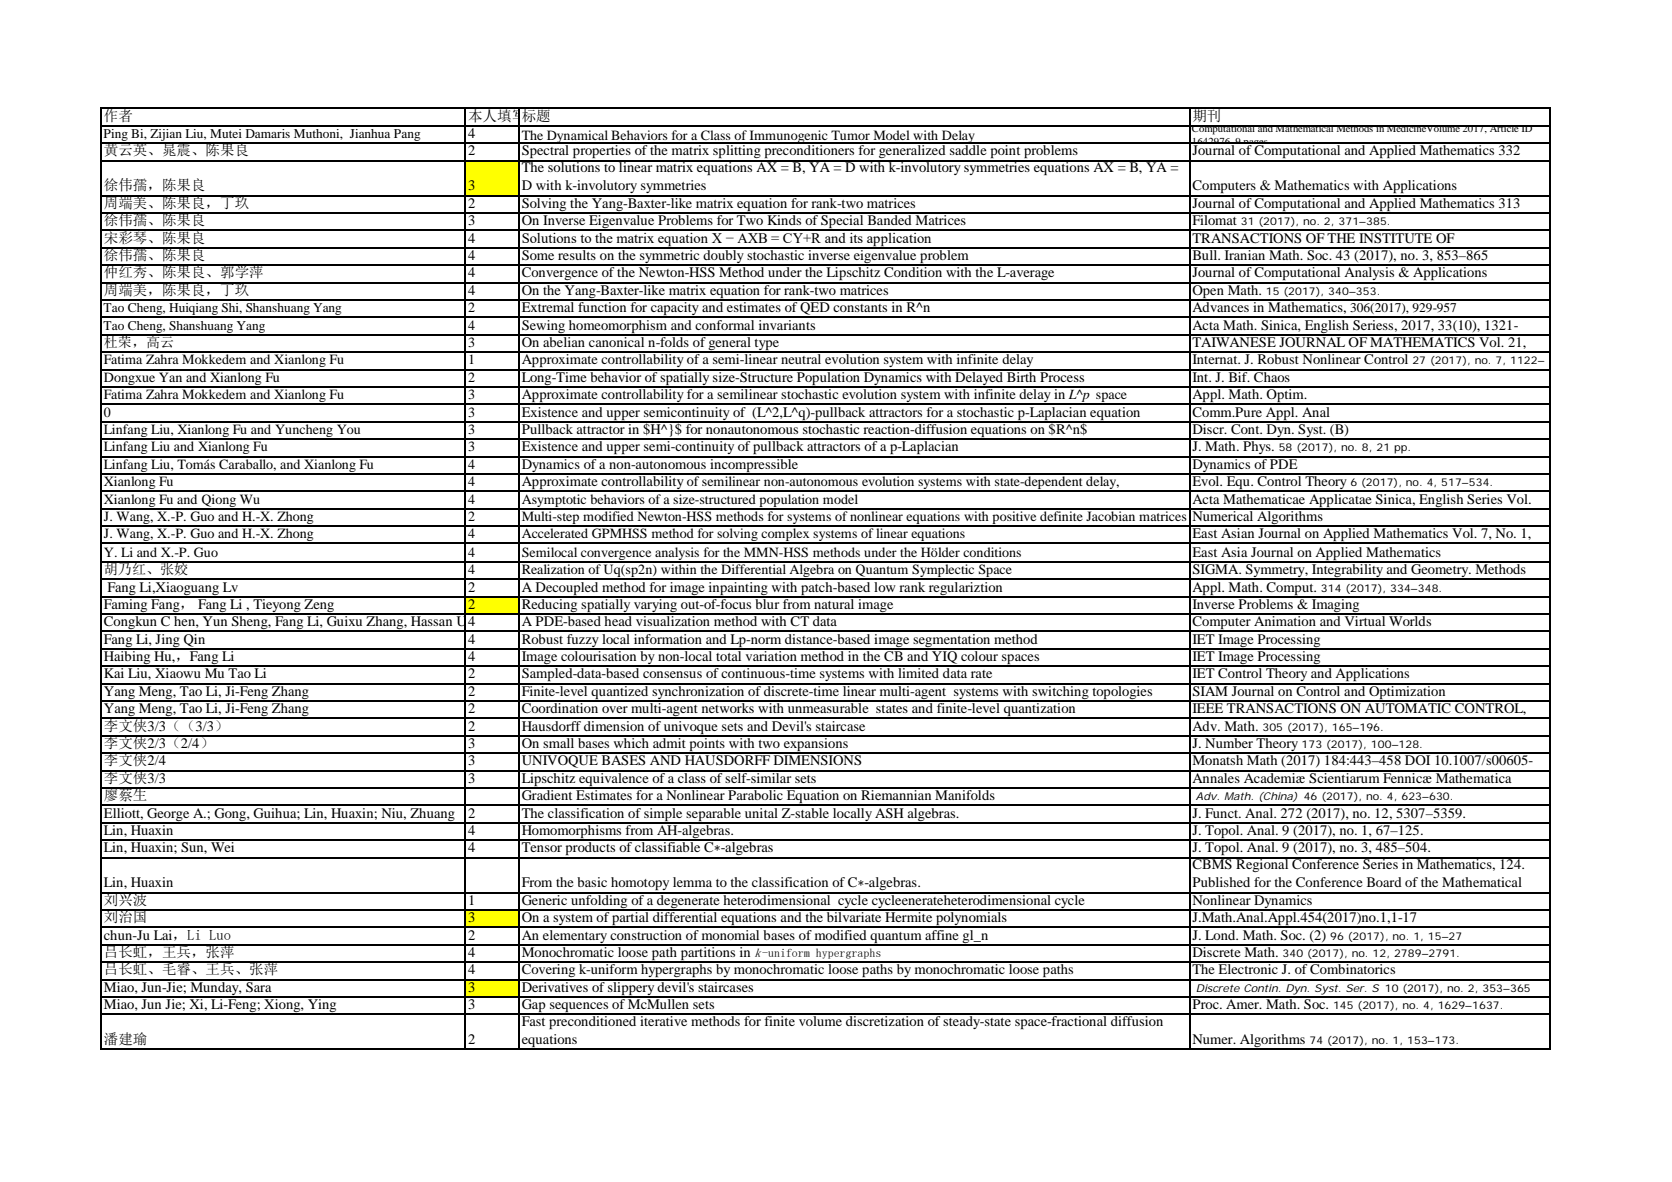 The image size is (1672, 1182). Describe the element at coordinates (664, 1019) in the document. I see `iterative` at that location.
